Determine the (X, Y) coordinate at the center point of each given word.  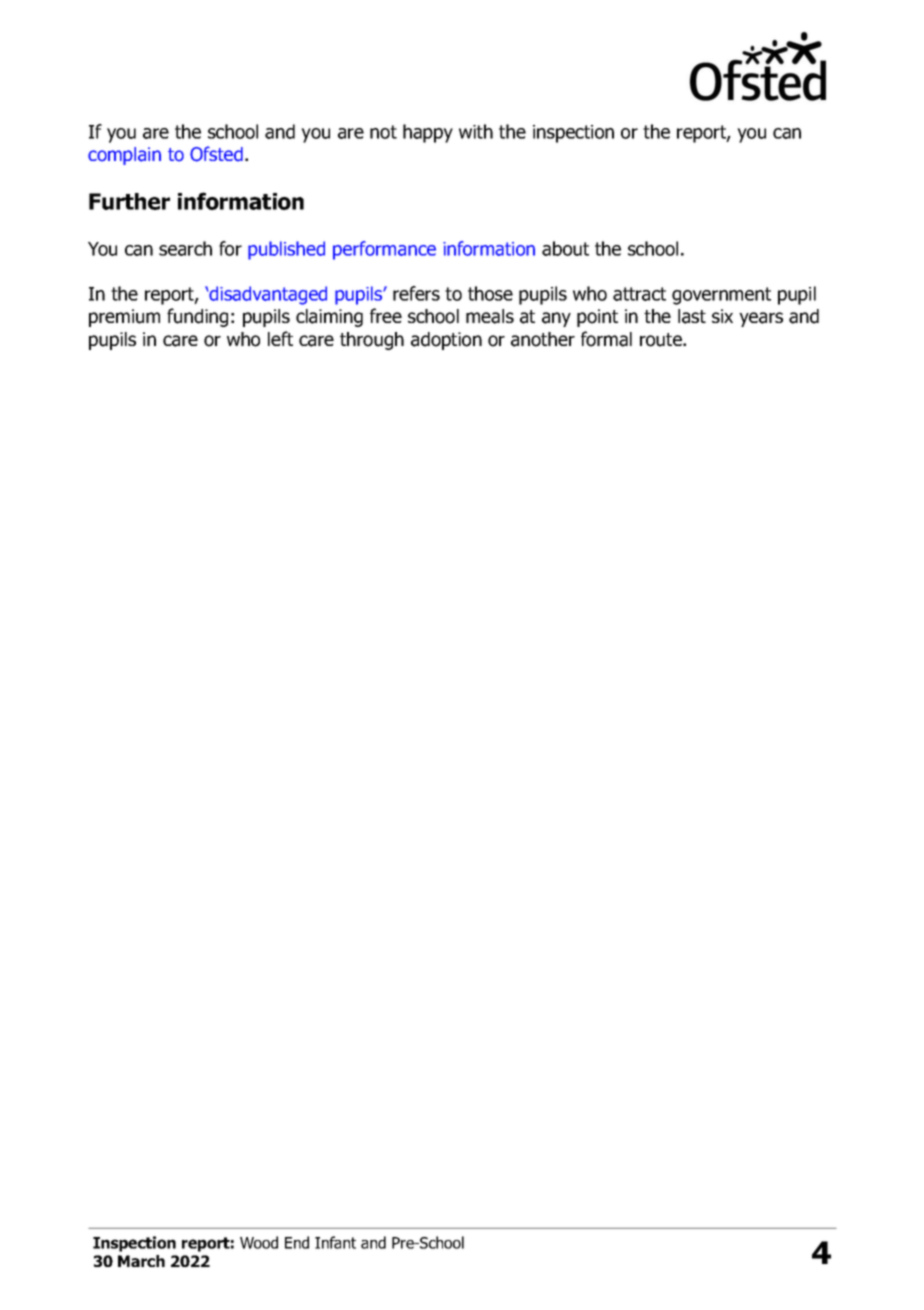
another (543, 339)
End (297, 1242)
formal (606, 339)
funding (197, 317)
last (692, 316)
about (565, 248)
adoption (446, 341)
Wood (259, 1242)
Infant (335, 1242)
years (761, 319)
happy (428, 133)
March (141, 1261)
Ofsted (216, 154)
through (372, 341)
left (280, 338)
